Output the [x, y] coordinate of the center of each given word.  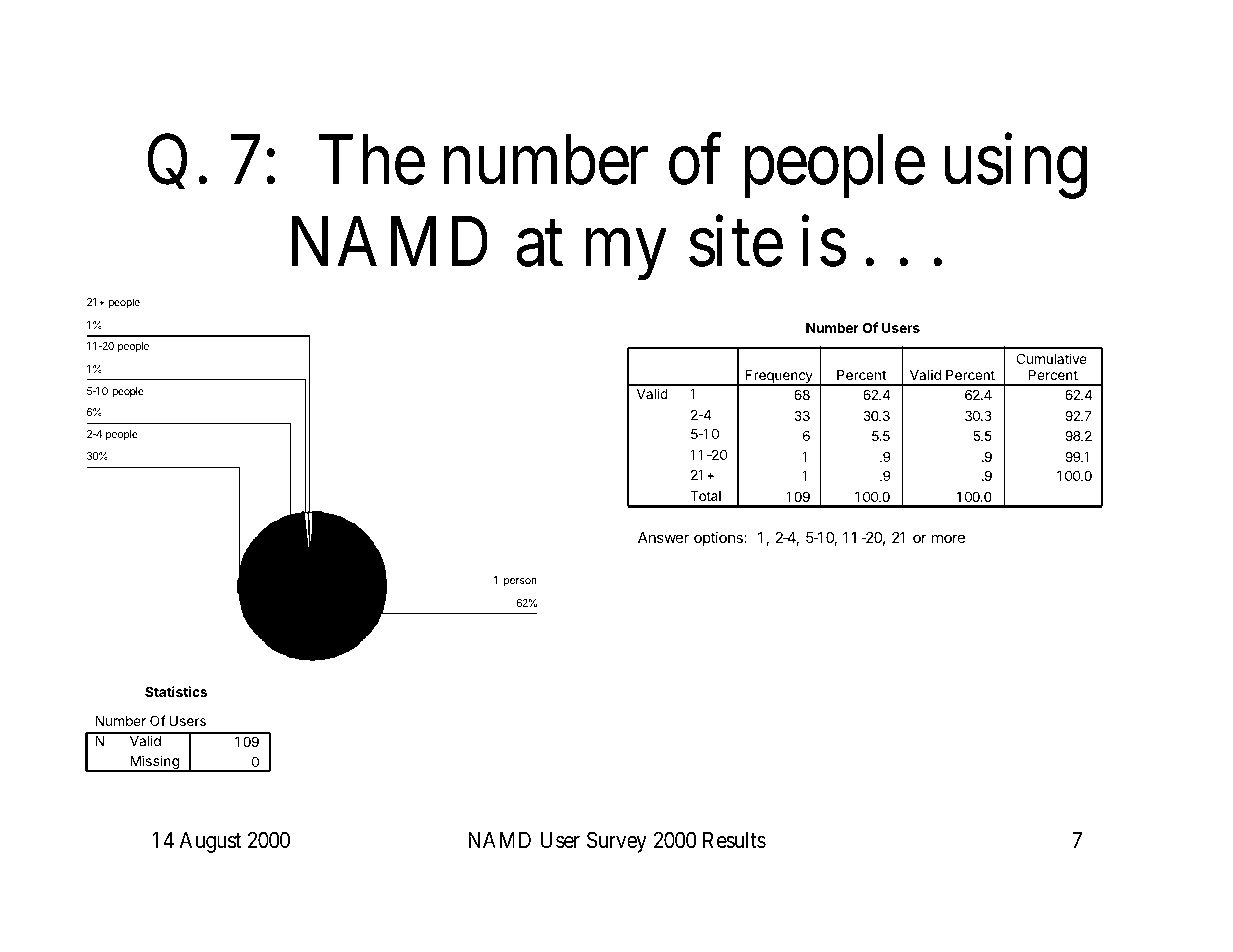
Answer [663, 537]
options [718, 538]
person [520, 582]
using [1015, 167]
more [948, 538]
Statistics [176, 691]
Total [705, 496]
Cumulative [1051, 358]
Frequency [779, 378]
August [210, 842]
